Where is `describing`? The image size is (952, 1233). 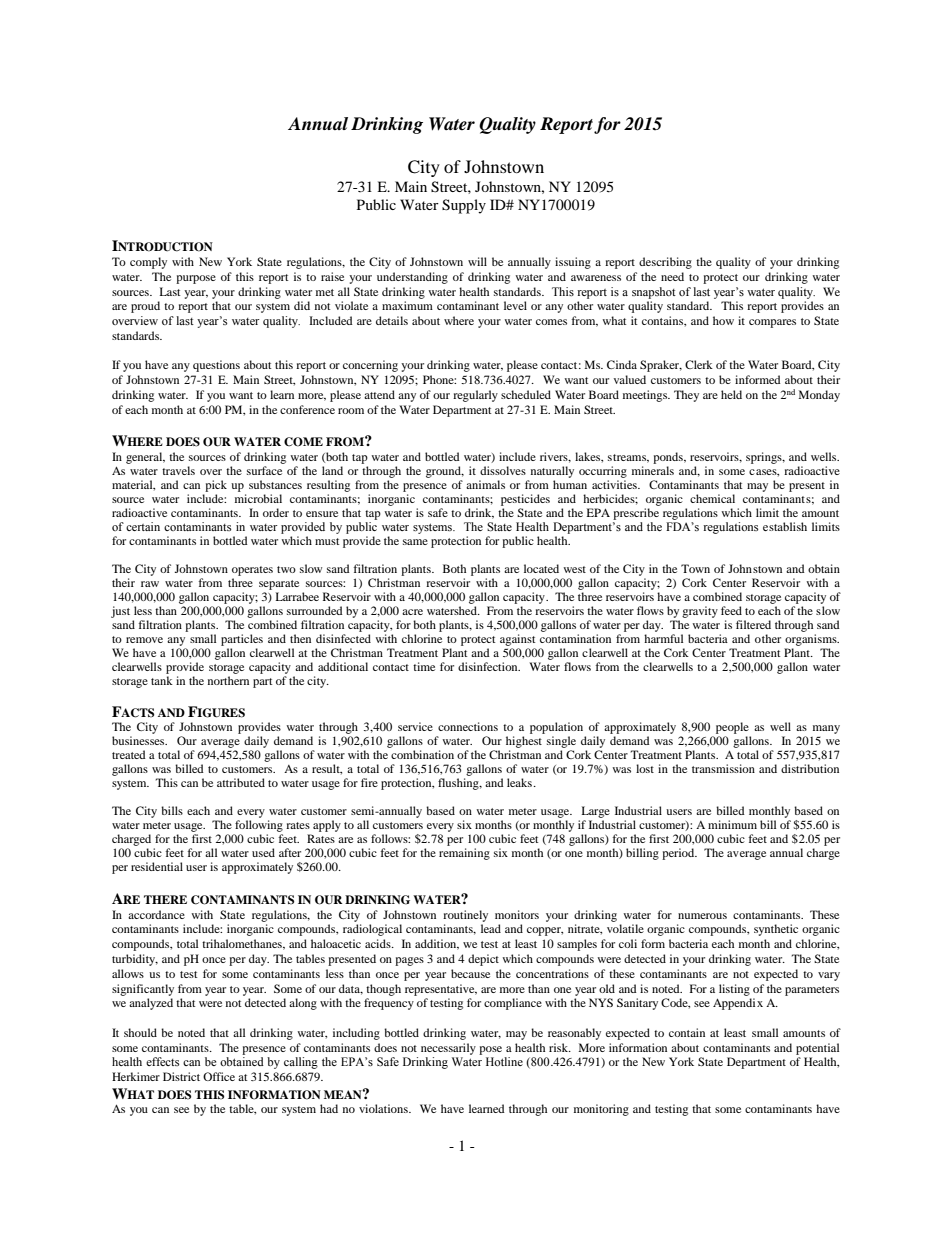
describing is located at coordinates (665, 263).
